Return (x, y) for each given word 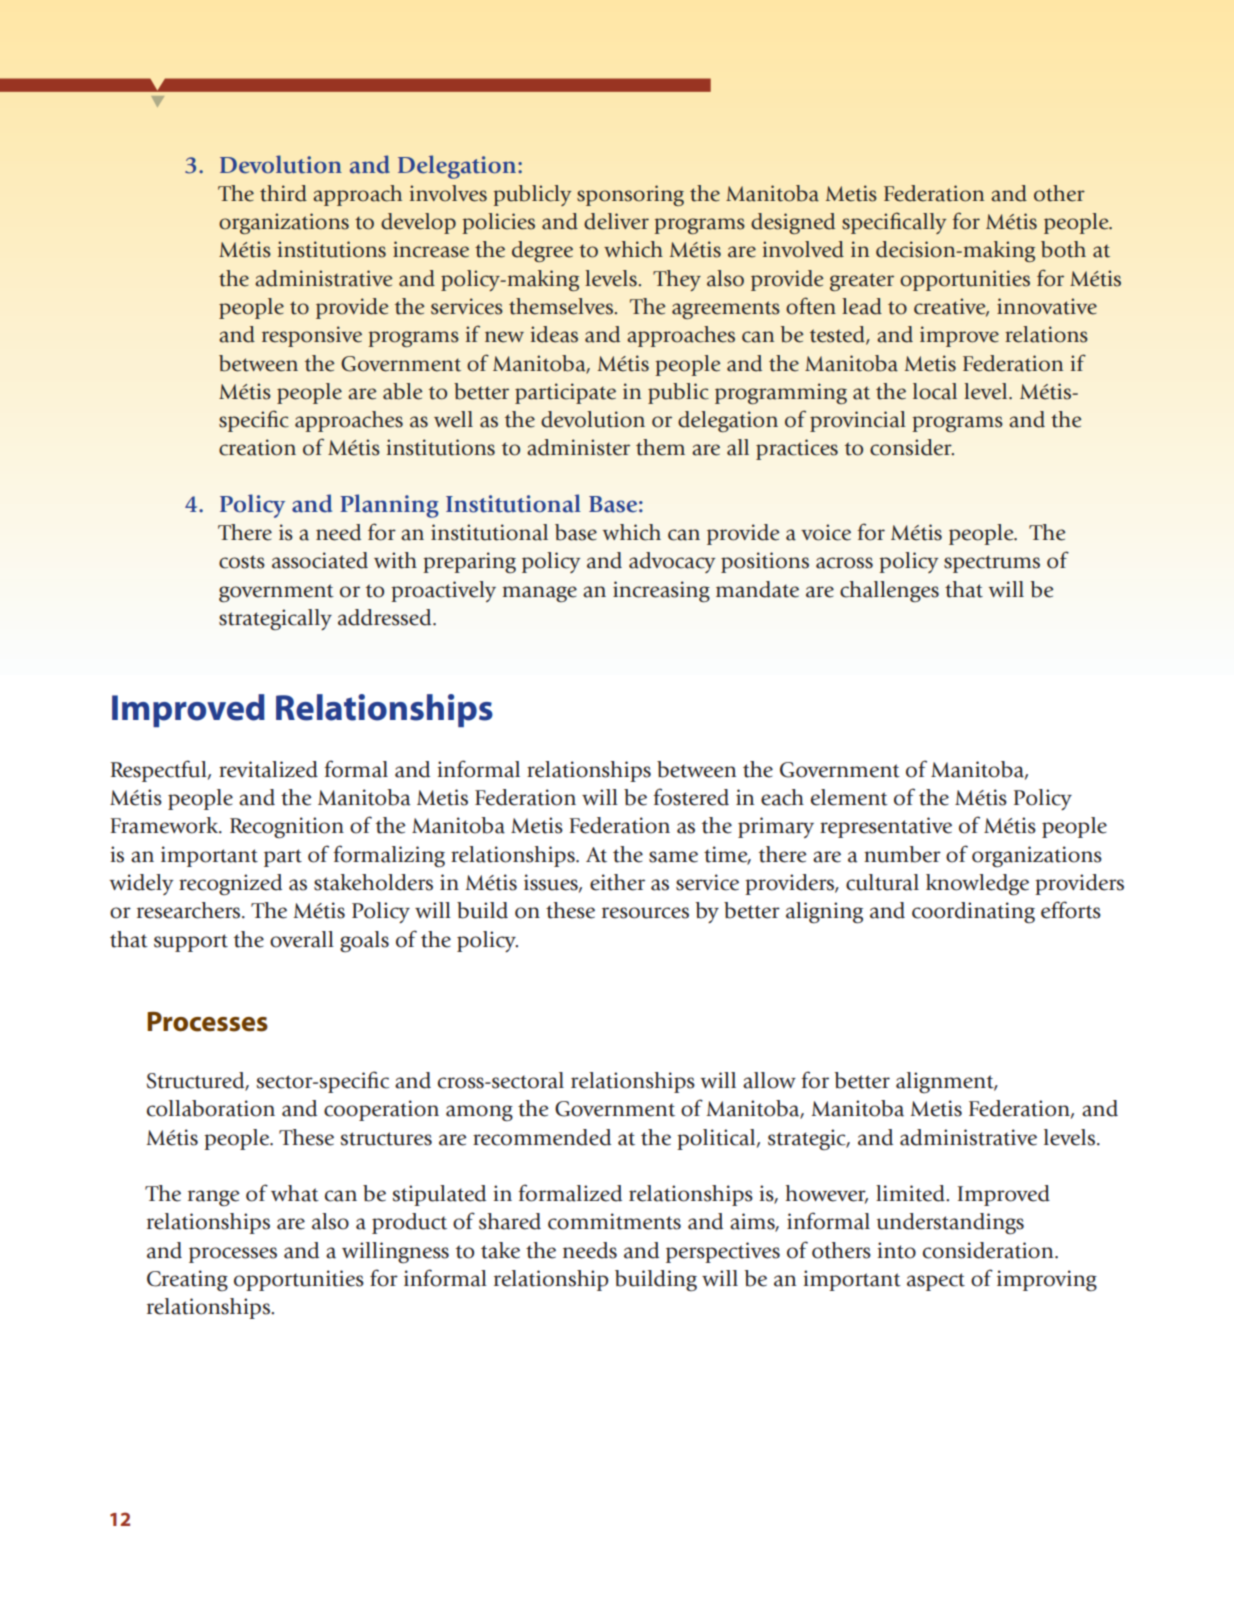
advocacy (672, 562)
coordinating (973, 912)
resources (645, 913)
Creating (187, 1281)
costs (242, 562)
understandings (950, 1223)
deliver (616, 221)
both (1063, 249)
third (283, 193)
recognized (230, 884)
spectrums (992, 564)
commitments (614, 1221)
